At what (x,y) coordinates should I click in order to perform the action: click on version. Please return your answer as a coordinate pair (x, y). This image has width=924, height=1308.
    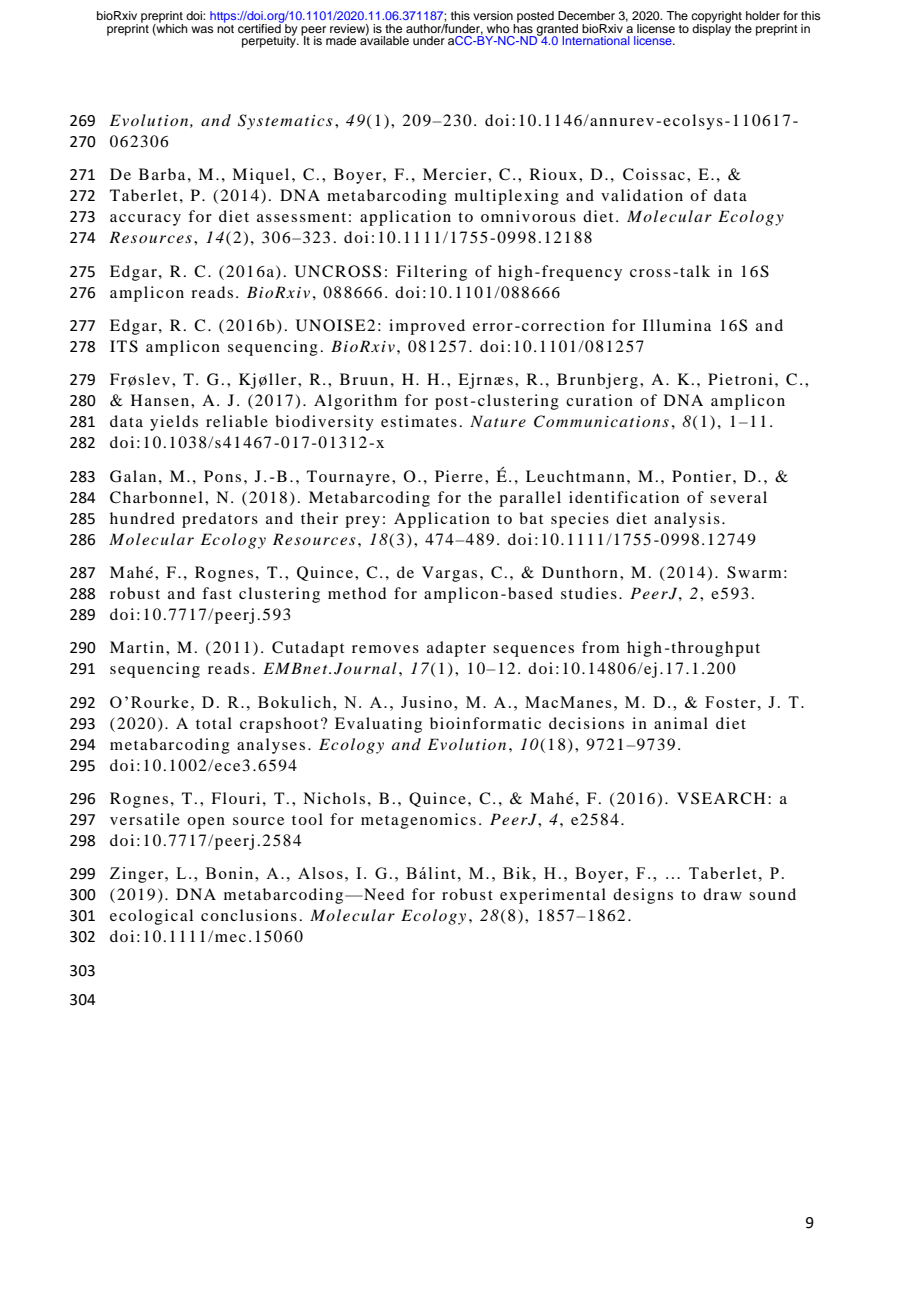
    Looking at the image, I should click on (493, 15).
